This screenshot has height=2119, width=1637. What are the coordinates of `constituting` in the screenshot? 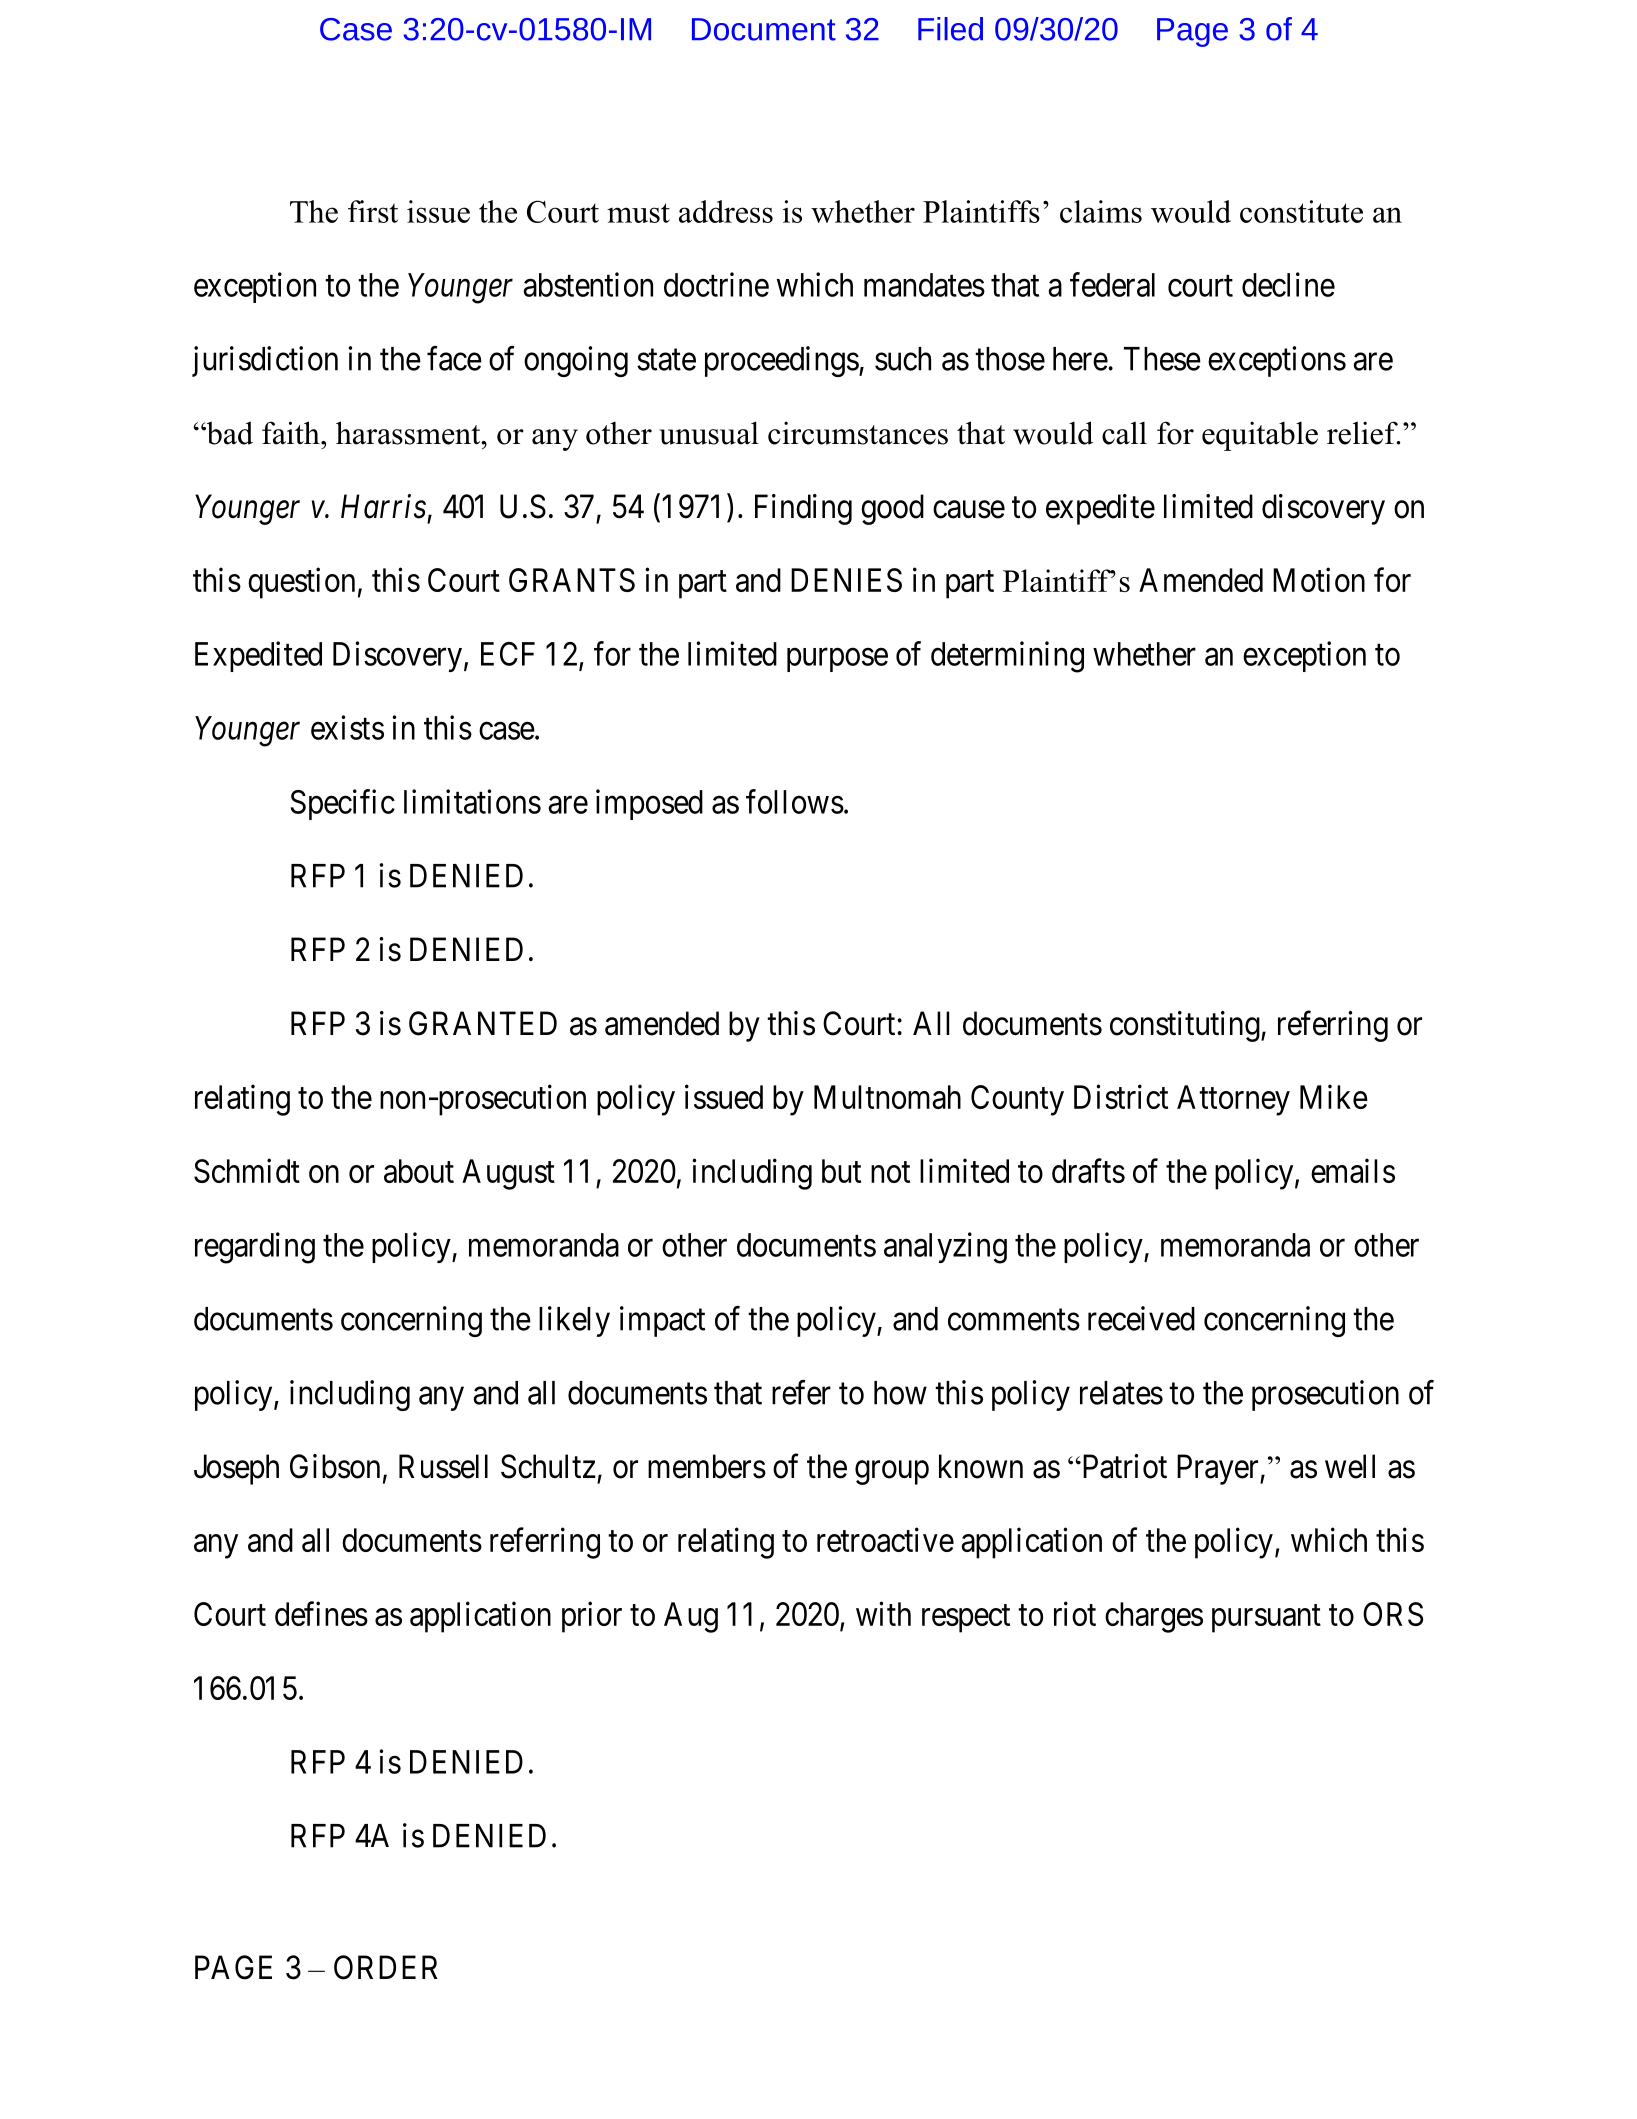 It's located at (1185, 1026).
